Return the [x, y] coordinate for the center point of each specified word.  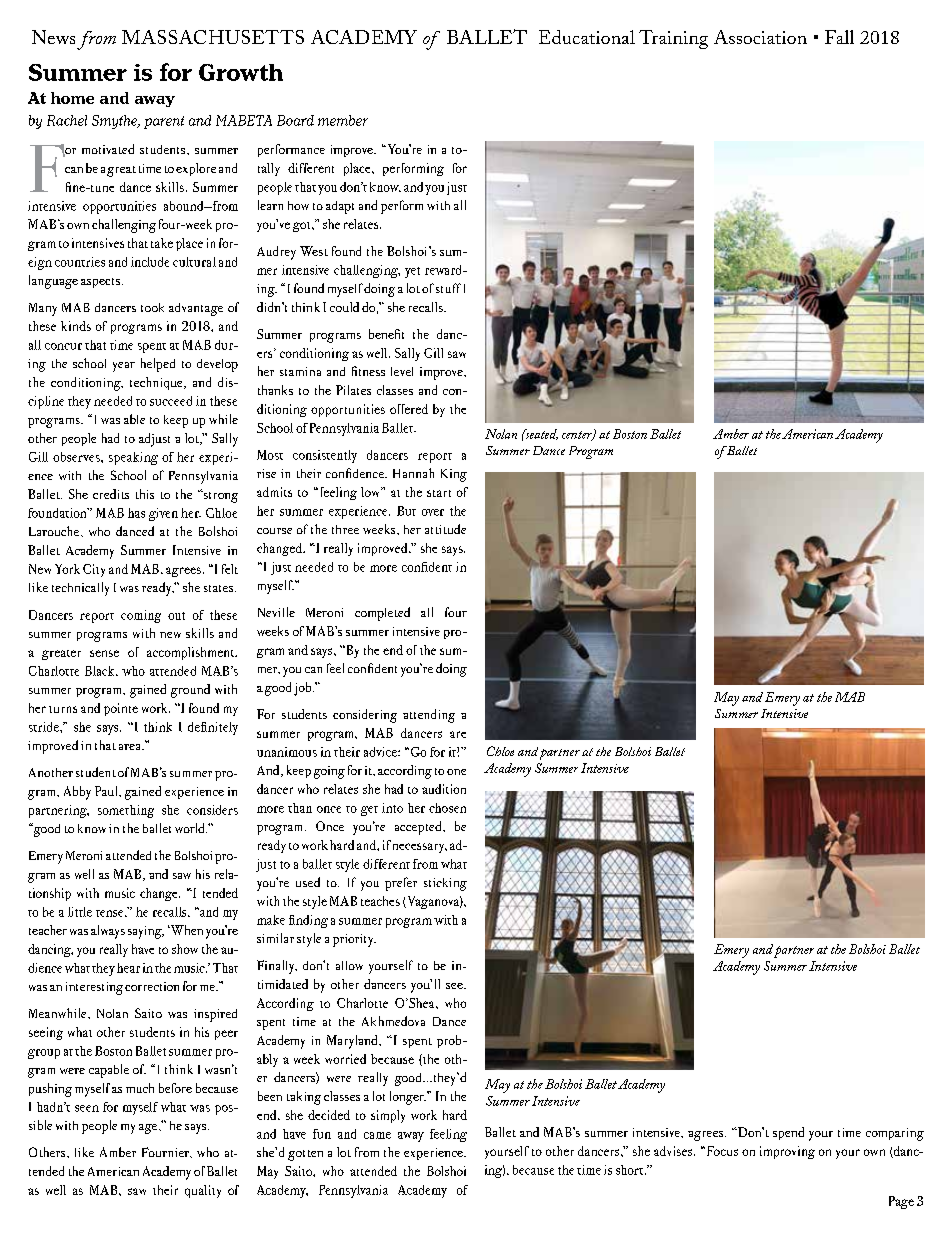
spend [788, 1133]
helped [158, 365]
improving [787, 1152]
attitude [445, 529]
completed [382, 614]
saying [146, 932]
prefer [401, 884]
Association [760, 37]
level [402, 371]
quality [203, 1191]
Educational [587, 37]
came [377, 1135]
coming [141, 616]
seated [540, 434]
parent [164, 122]
